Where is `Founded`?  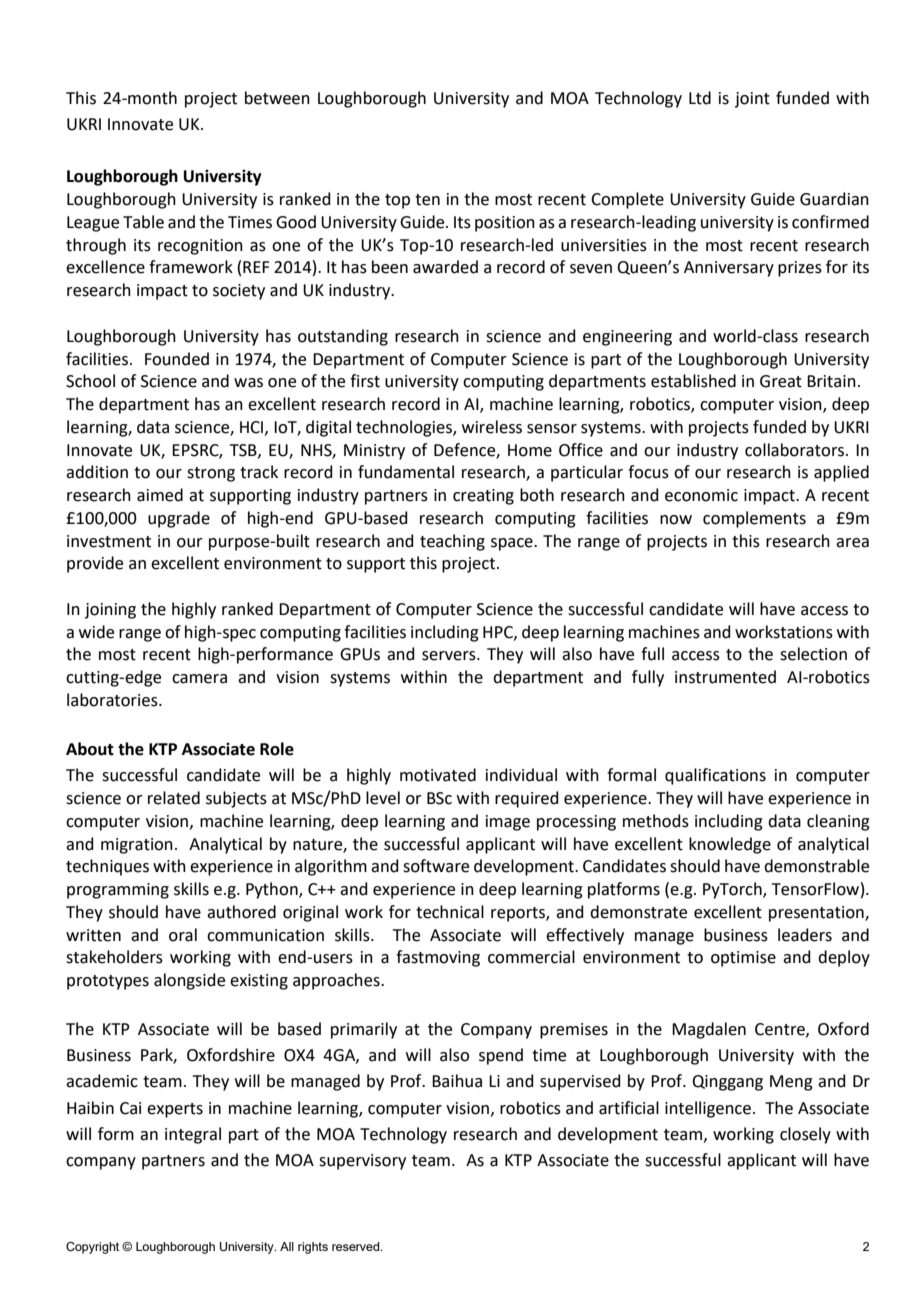
Founded is located at coordinates (177, 359).
